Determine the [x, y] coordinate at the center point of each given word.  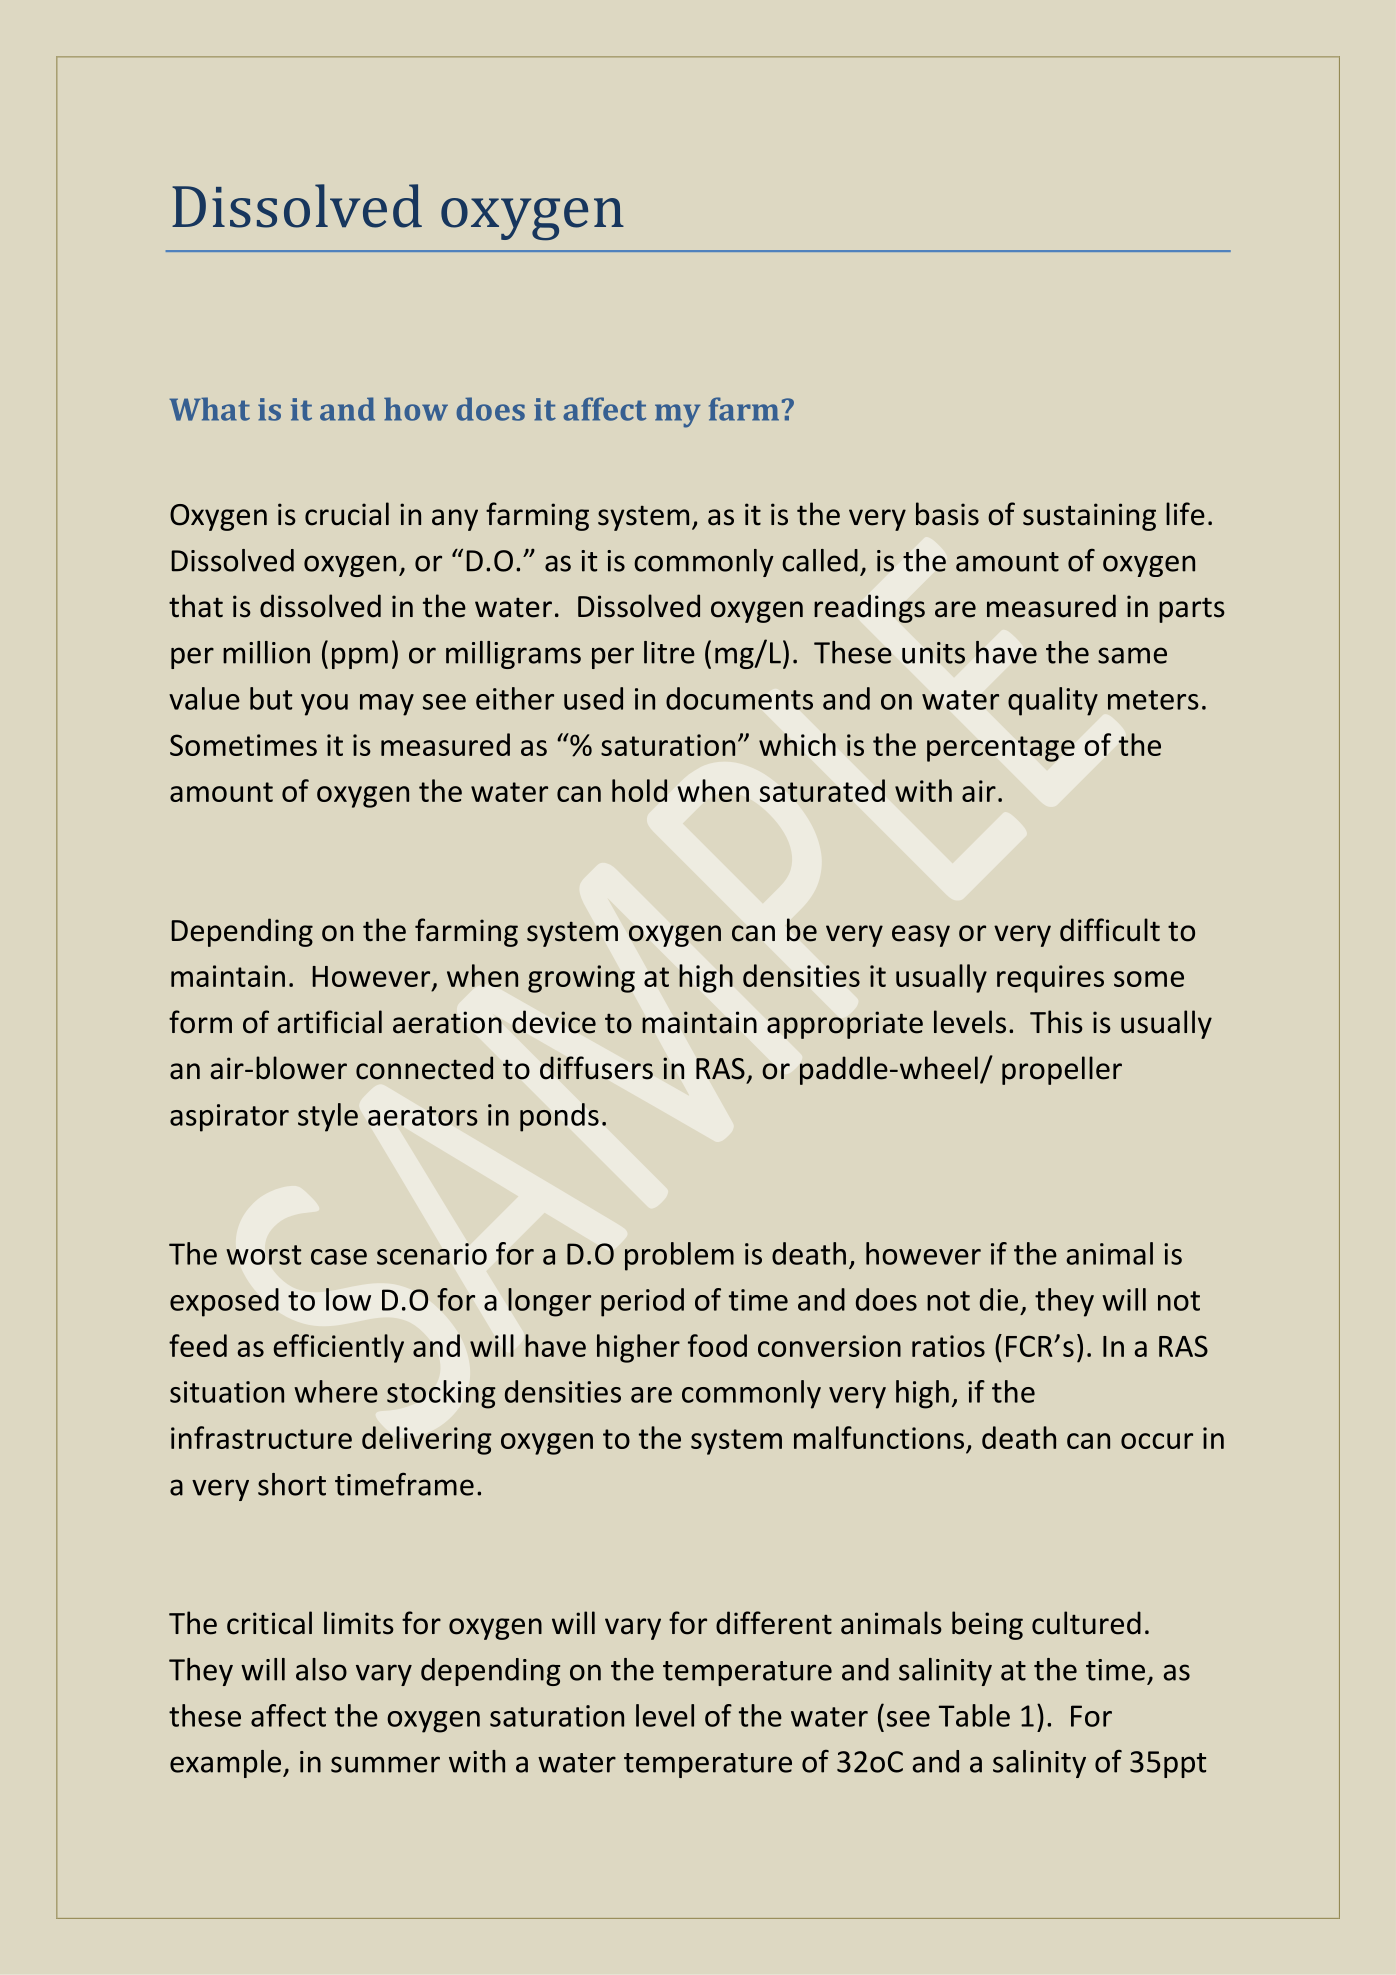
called [820, 560]
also [321, 1669]
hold [639, 790]
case [339, 1257]
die [999, 1299]
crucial [347, 514]
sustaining [1089, 517]
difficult [1110, 930]
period [642, 1302]
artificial [330, 1022]
